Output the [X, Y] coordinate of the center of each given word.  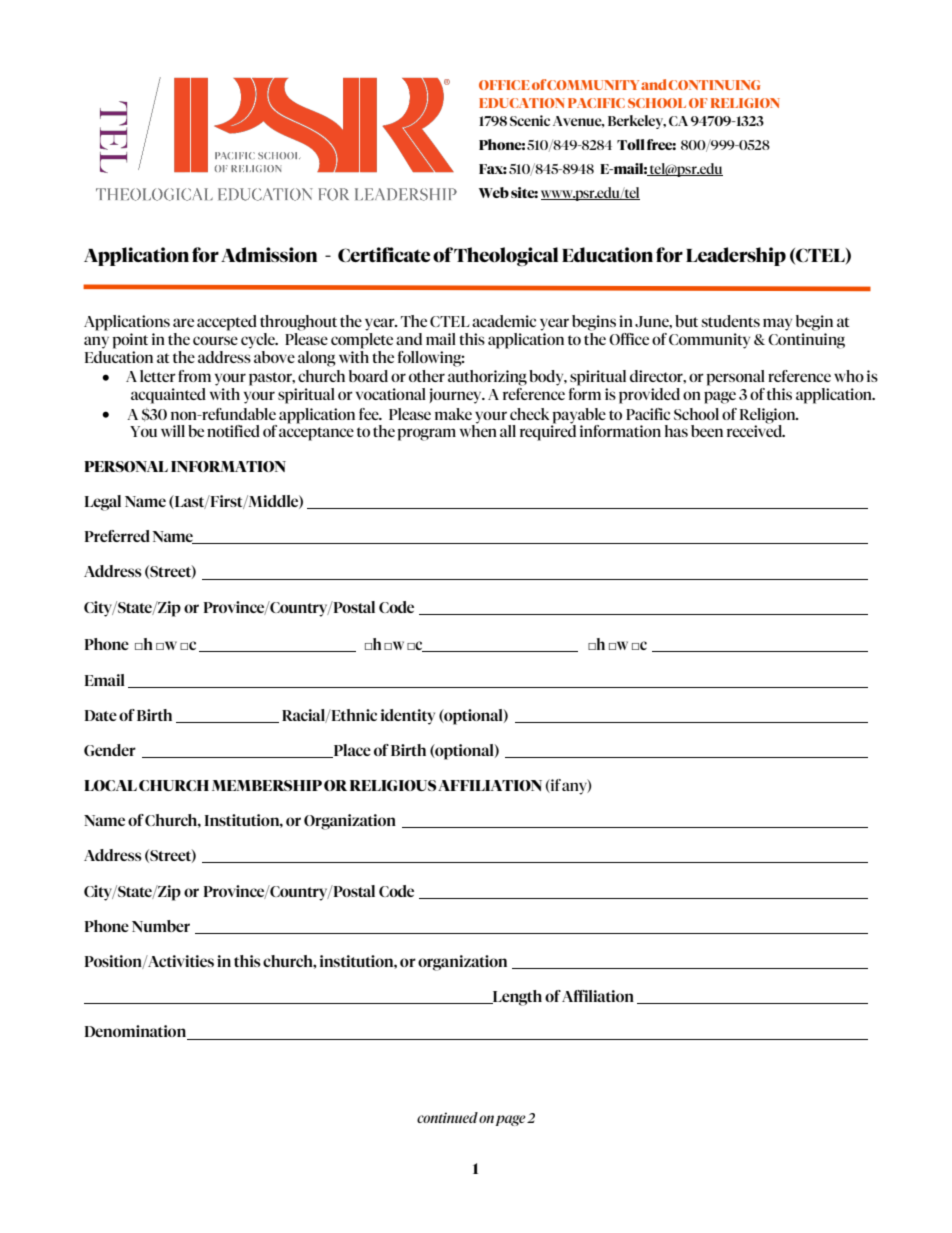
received [756, 430]
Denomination [137, 1032]
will [173, 431]
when [478, 430]
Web [494, 192]
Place [351, 751]
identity [408, 717]
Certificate [384, 254]
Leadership [736, 256]
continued [447, 1117]
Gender [110, 750]
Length [516, 998]
